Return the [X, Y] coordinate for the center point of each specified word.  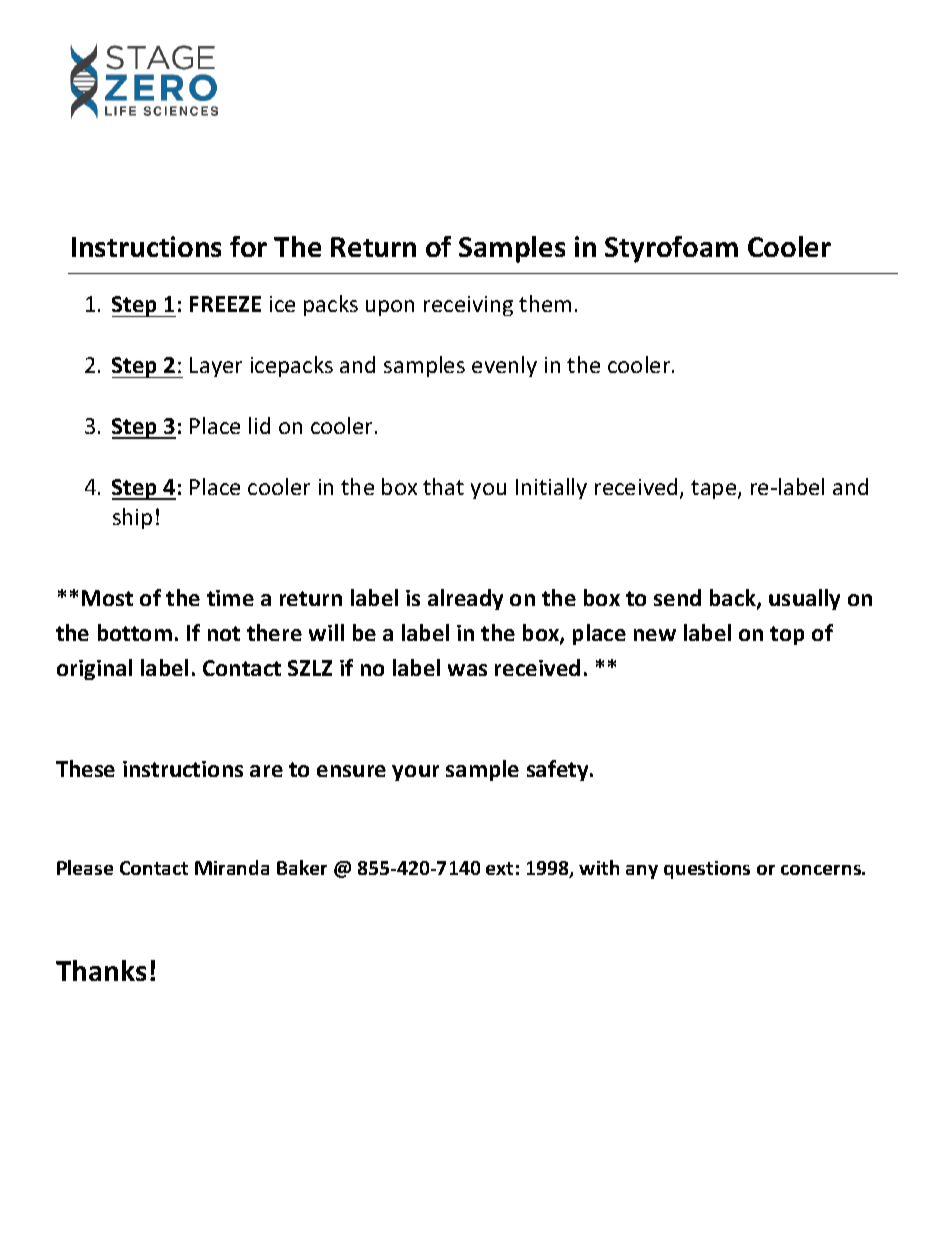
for [248, 246]
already [465, 599]
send [677, 597]
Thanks [101, 970]
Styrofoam [671, 249]
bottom [135, 632]
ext [499, 868]
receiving [468, 306]
